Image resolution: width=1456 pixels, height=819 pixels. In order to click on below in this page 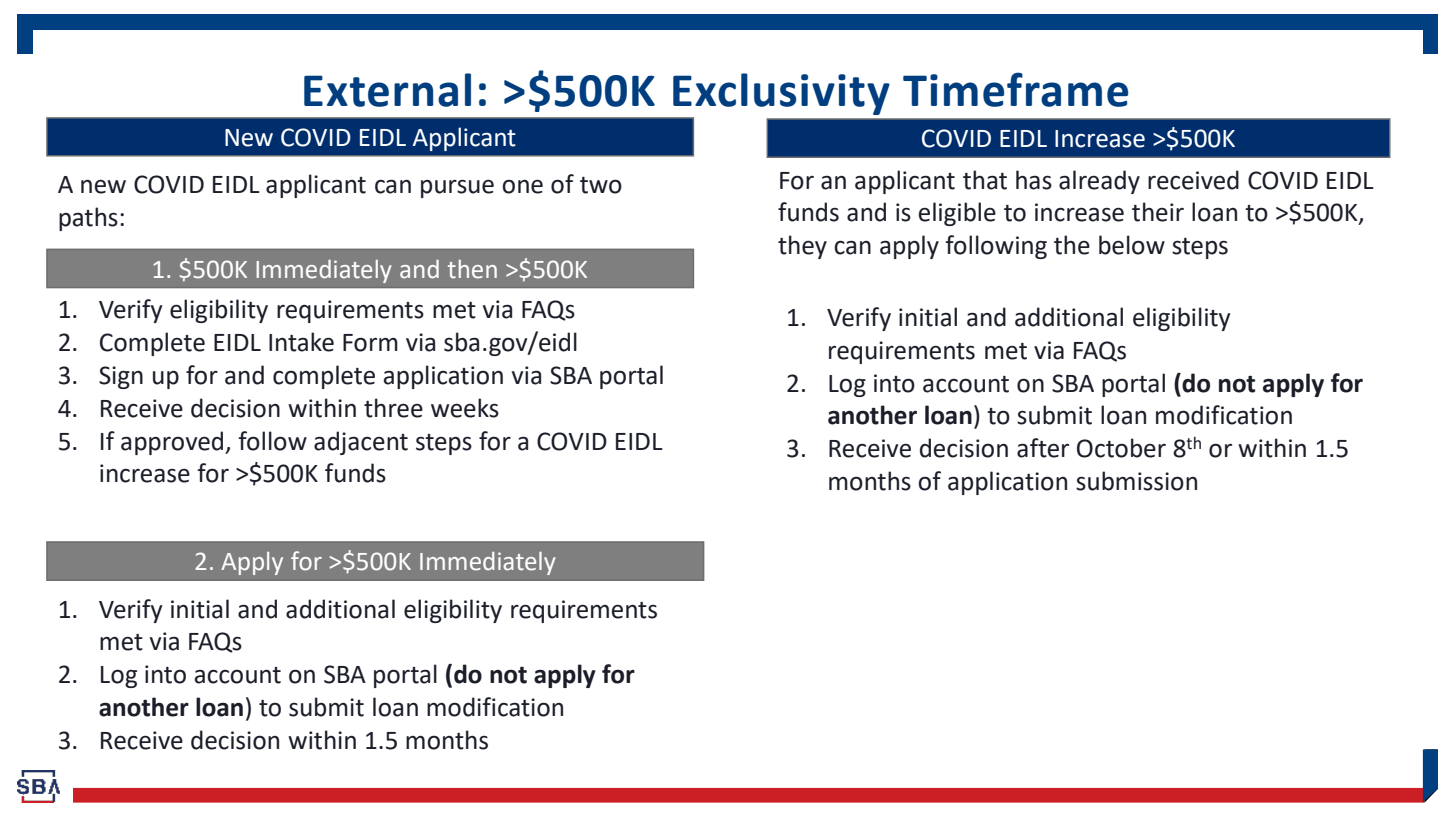, I will do `click(1132, 245)`.
